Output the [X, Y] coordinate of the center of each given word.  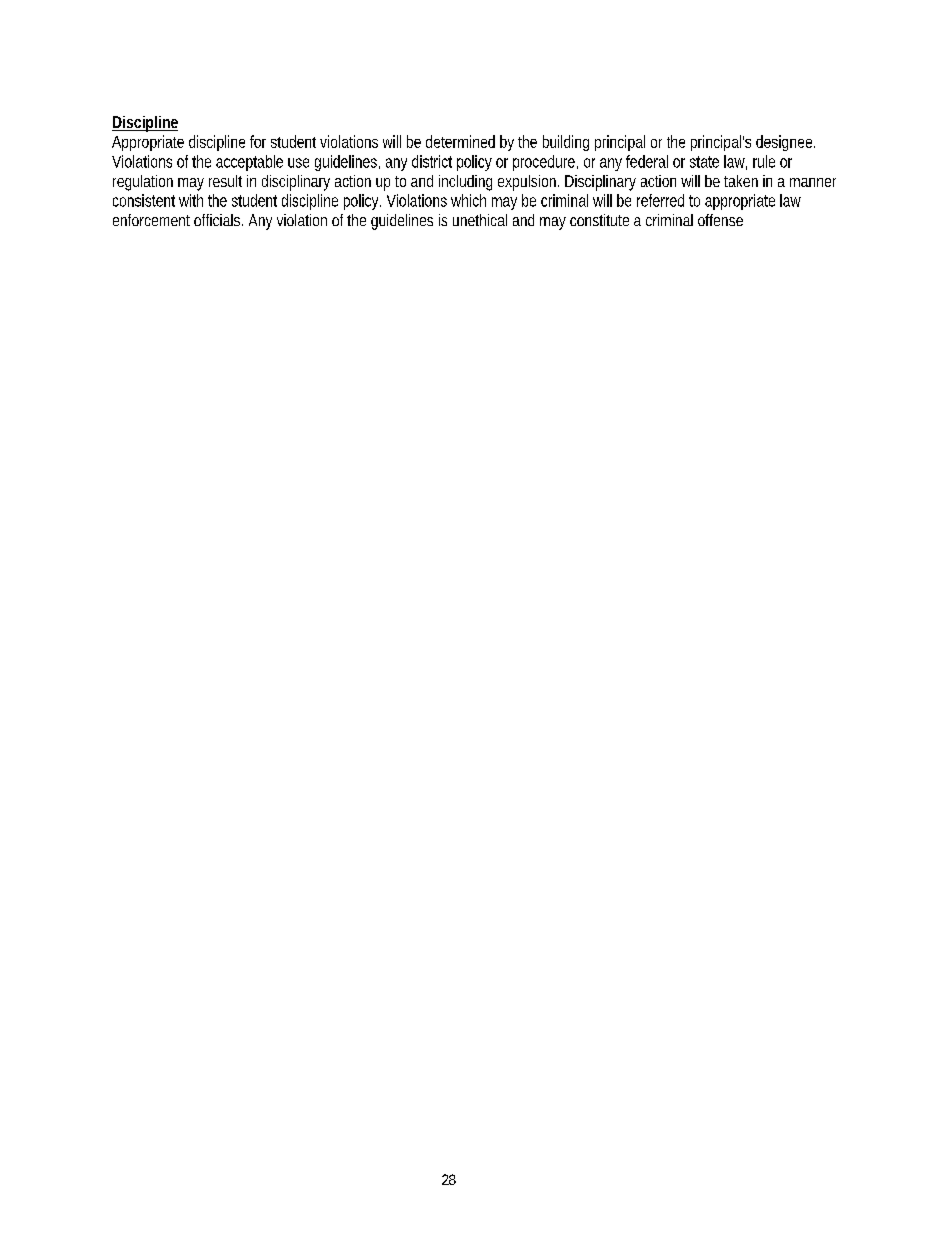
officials [218, 220]
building [566, 143]
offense [720, 220]
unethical [480, 220]
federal [647, 161]
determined [460, 141]
